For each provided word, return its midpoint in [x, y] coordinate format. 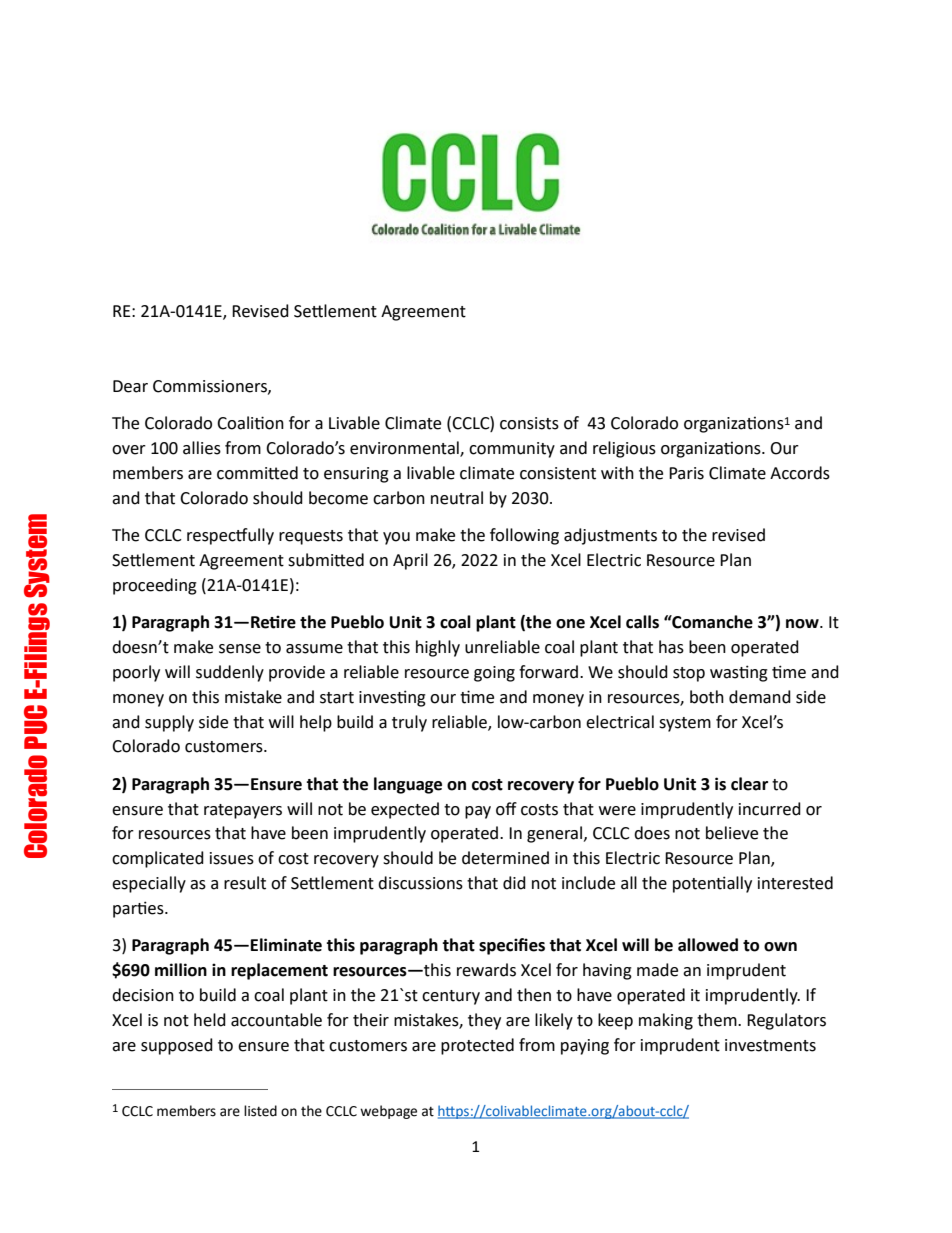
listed [260, 1111]
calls [642, 622]
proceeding [155, 586]
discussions [420, 883]
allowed [708, 945]
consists [529, 423]
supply [169, 723]
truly [409, 723]
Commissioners [211, 387]
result [245, 883]
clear [749, 784]
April [410, 561]
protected [477, 1046]
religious [624, 449]
